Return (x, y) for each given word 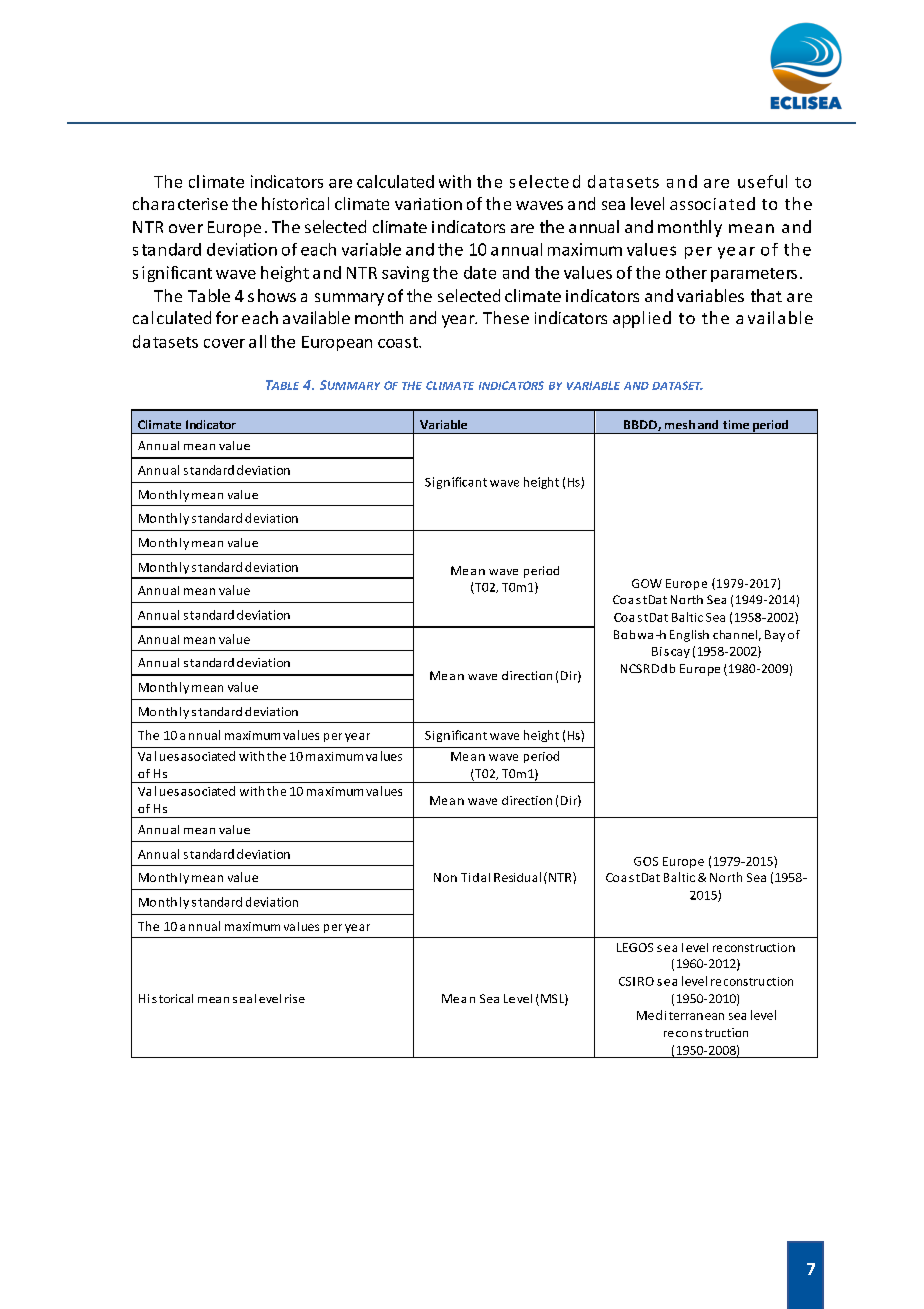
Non (445, 877)
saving (405, 274)
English (689, 636)
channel (735, 634)
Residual (517, 877)
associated (712, 203)
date (480, 272)
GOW (647, 583)
